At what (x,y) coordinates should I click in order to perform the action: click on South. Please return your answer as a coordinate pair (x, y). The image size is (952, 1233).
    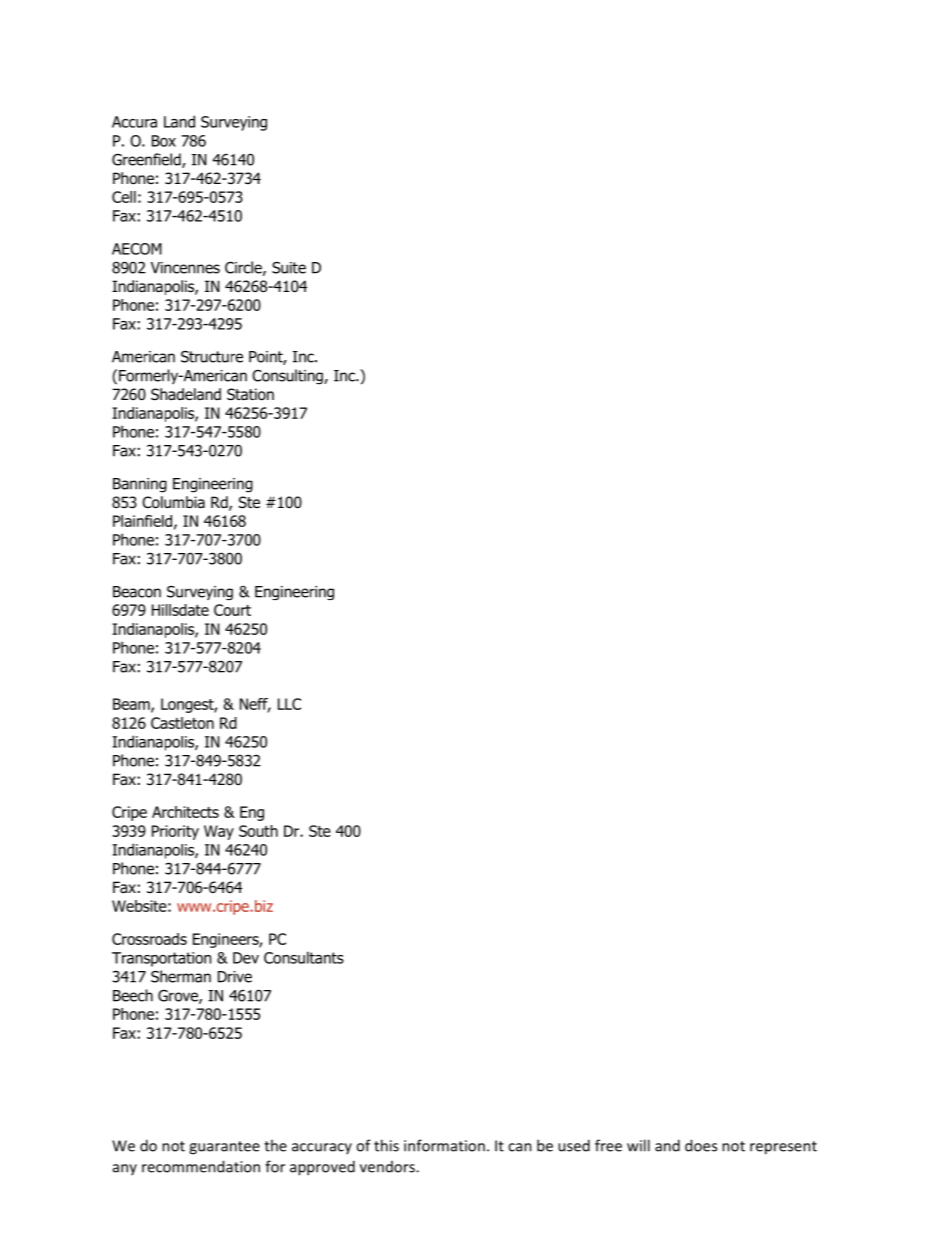
    Looking at the image, I should click on (258, 831).
